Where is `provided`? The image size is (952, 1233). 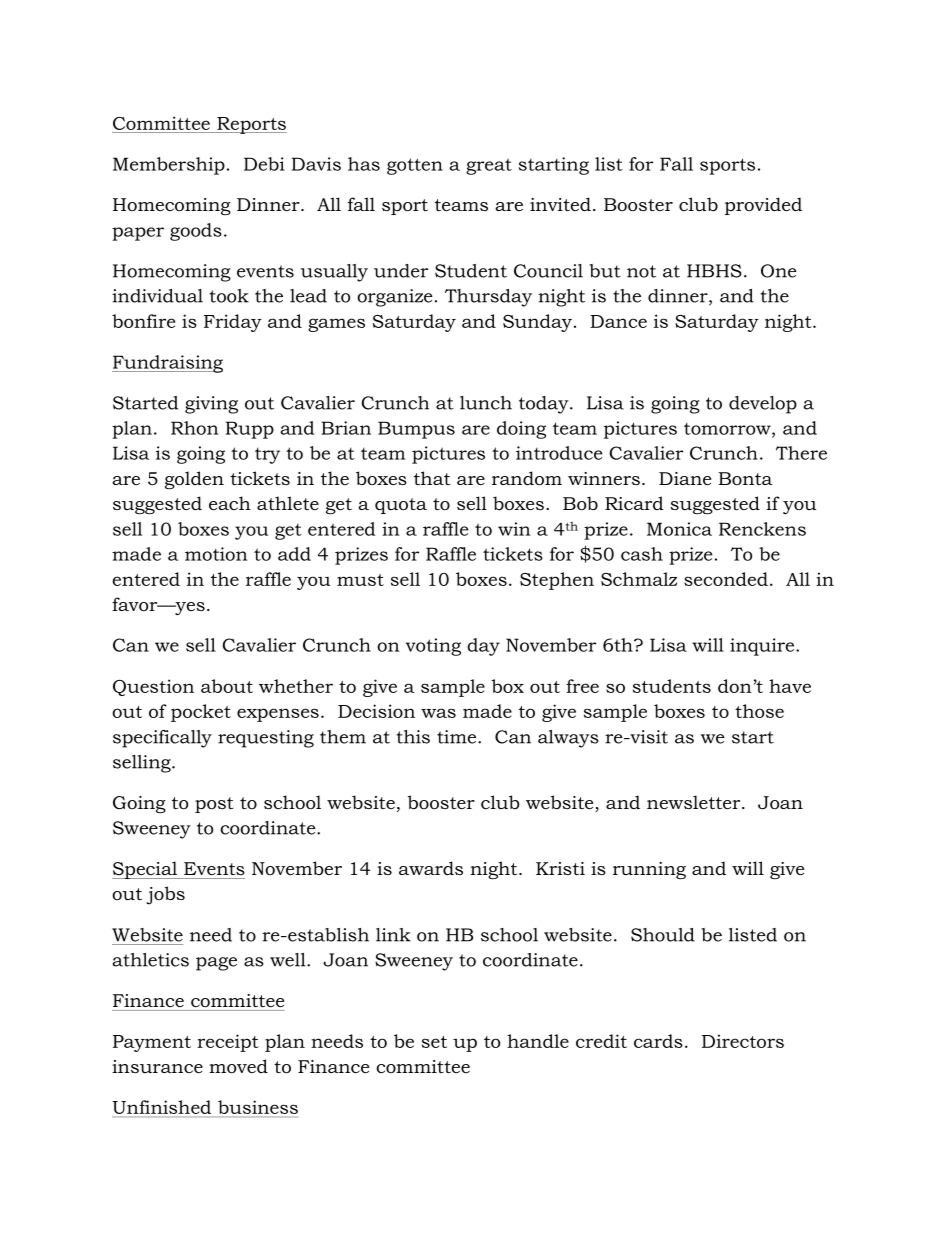 provided is located at coordinates (763, 206).
